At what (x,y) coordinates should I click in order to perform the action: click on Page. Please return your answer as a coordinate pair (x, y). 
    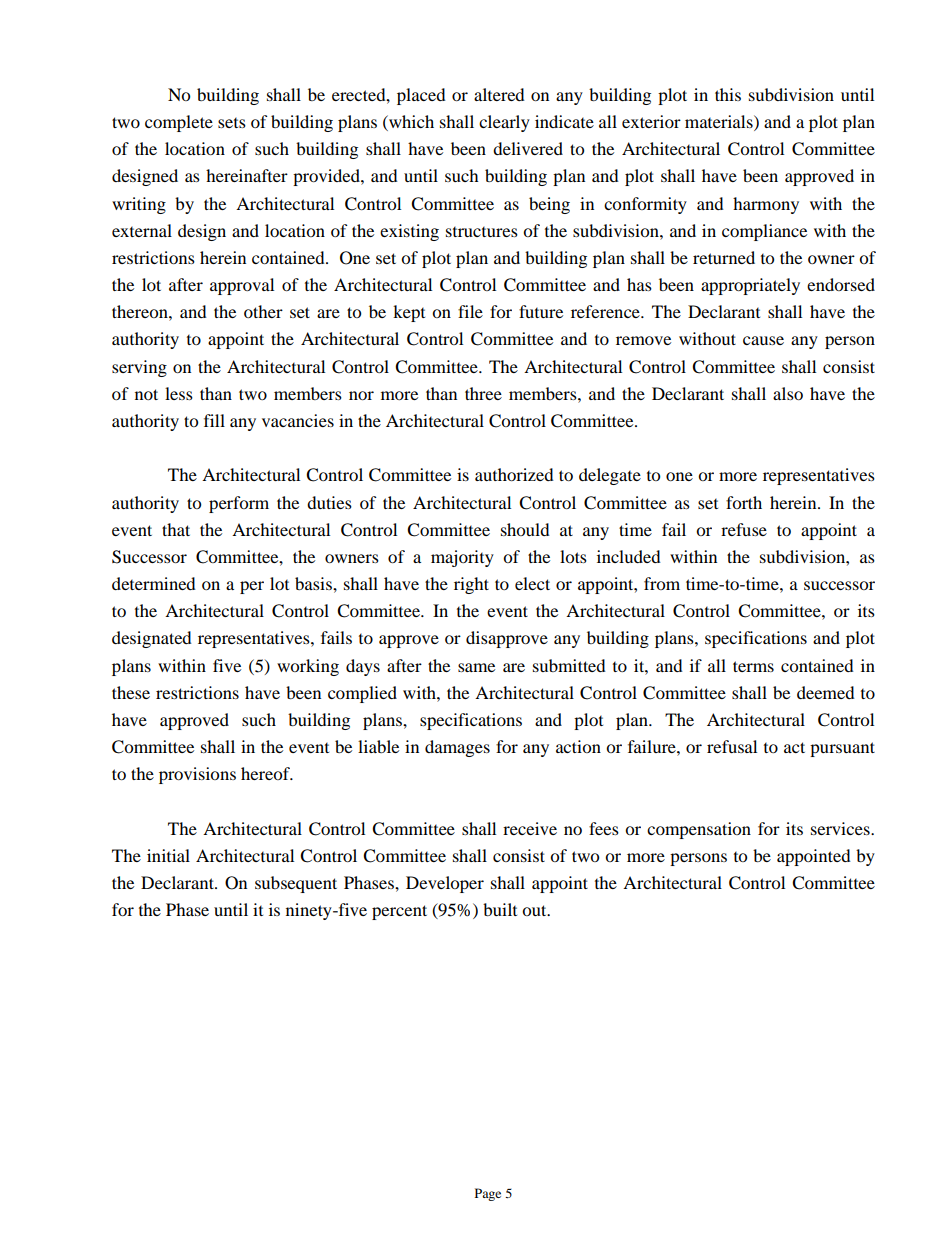
    Looking at the image, I should click on (488, 1194).
